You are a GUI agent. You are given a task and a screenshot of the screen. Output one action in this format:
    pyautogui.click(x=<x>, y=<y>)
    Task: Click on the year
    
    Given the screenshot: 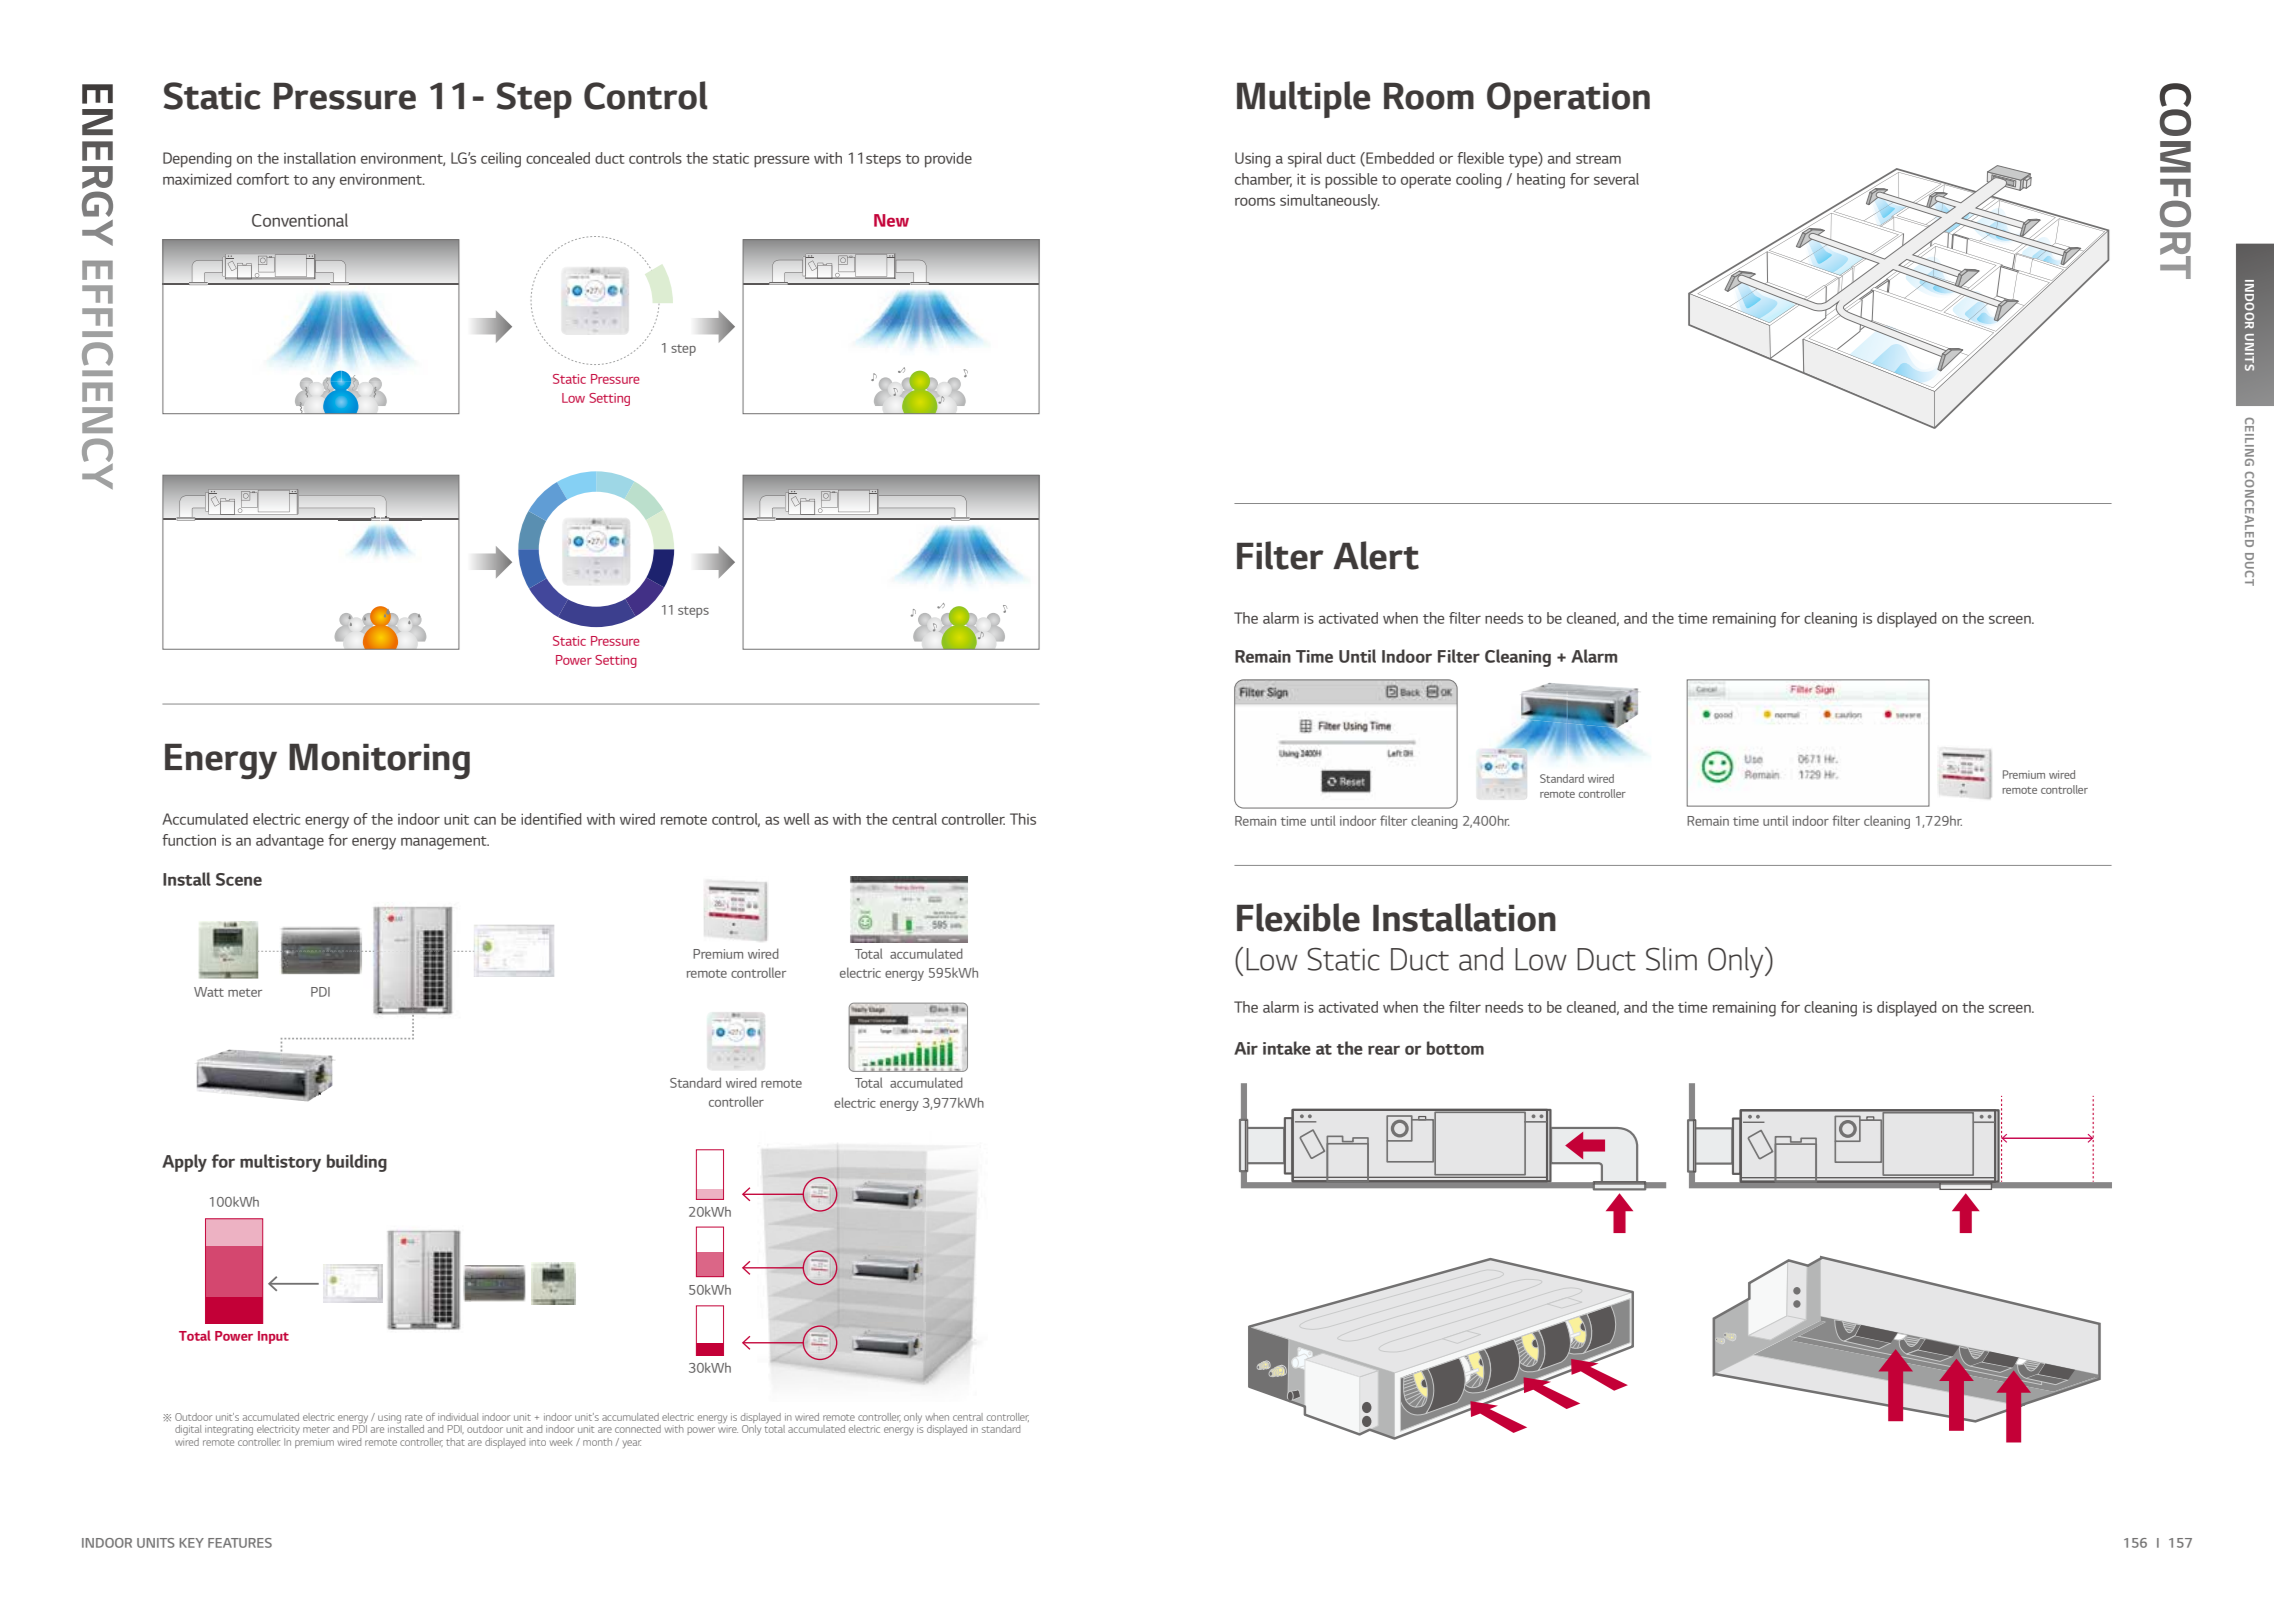 What is the action you would take?
    pyautogui.click(x=632, y=1444)
